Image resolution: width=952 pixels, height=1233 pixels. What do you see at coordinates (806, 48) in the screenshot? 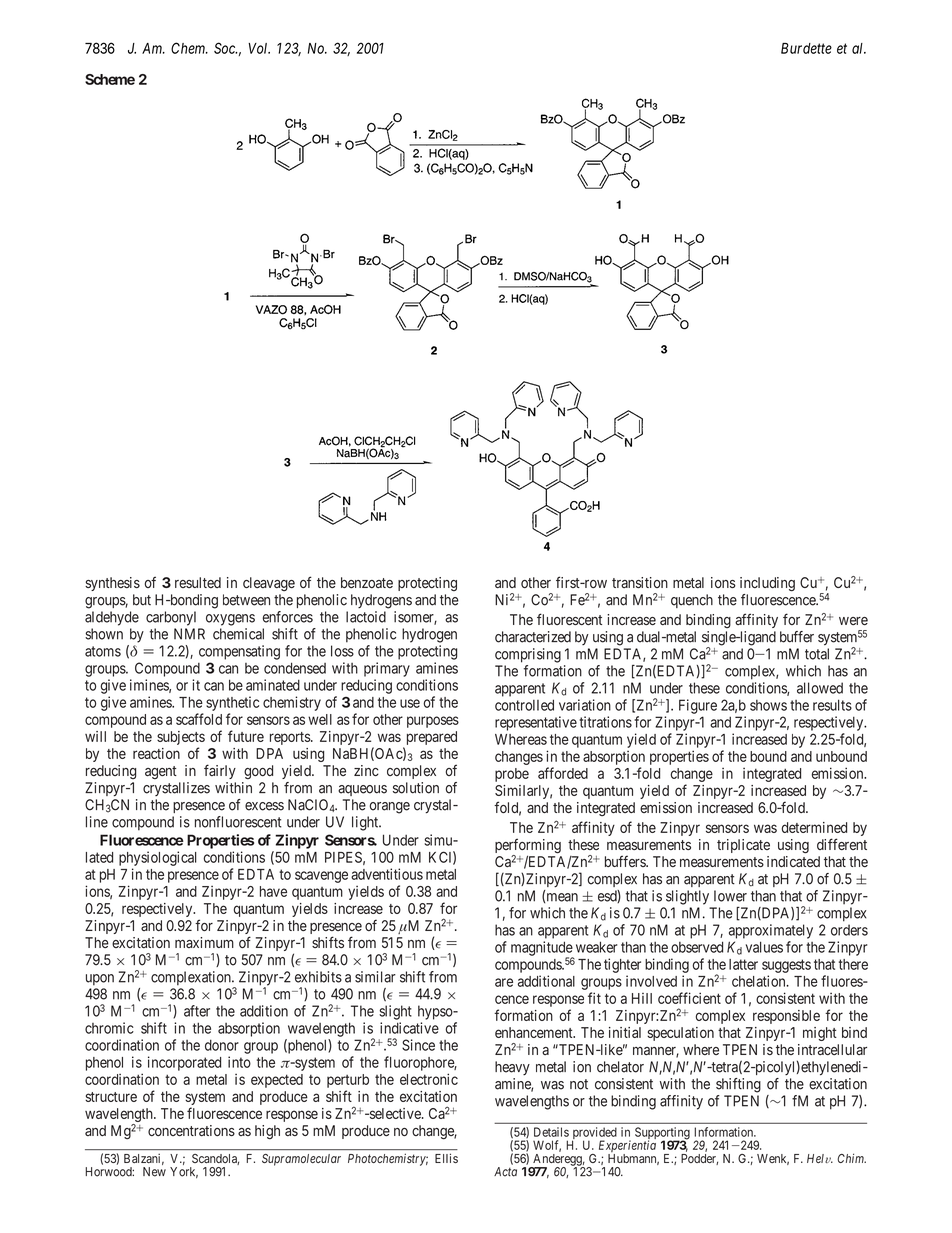
I see `Burdette` at bounding box center [806, 48].
